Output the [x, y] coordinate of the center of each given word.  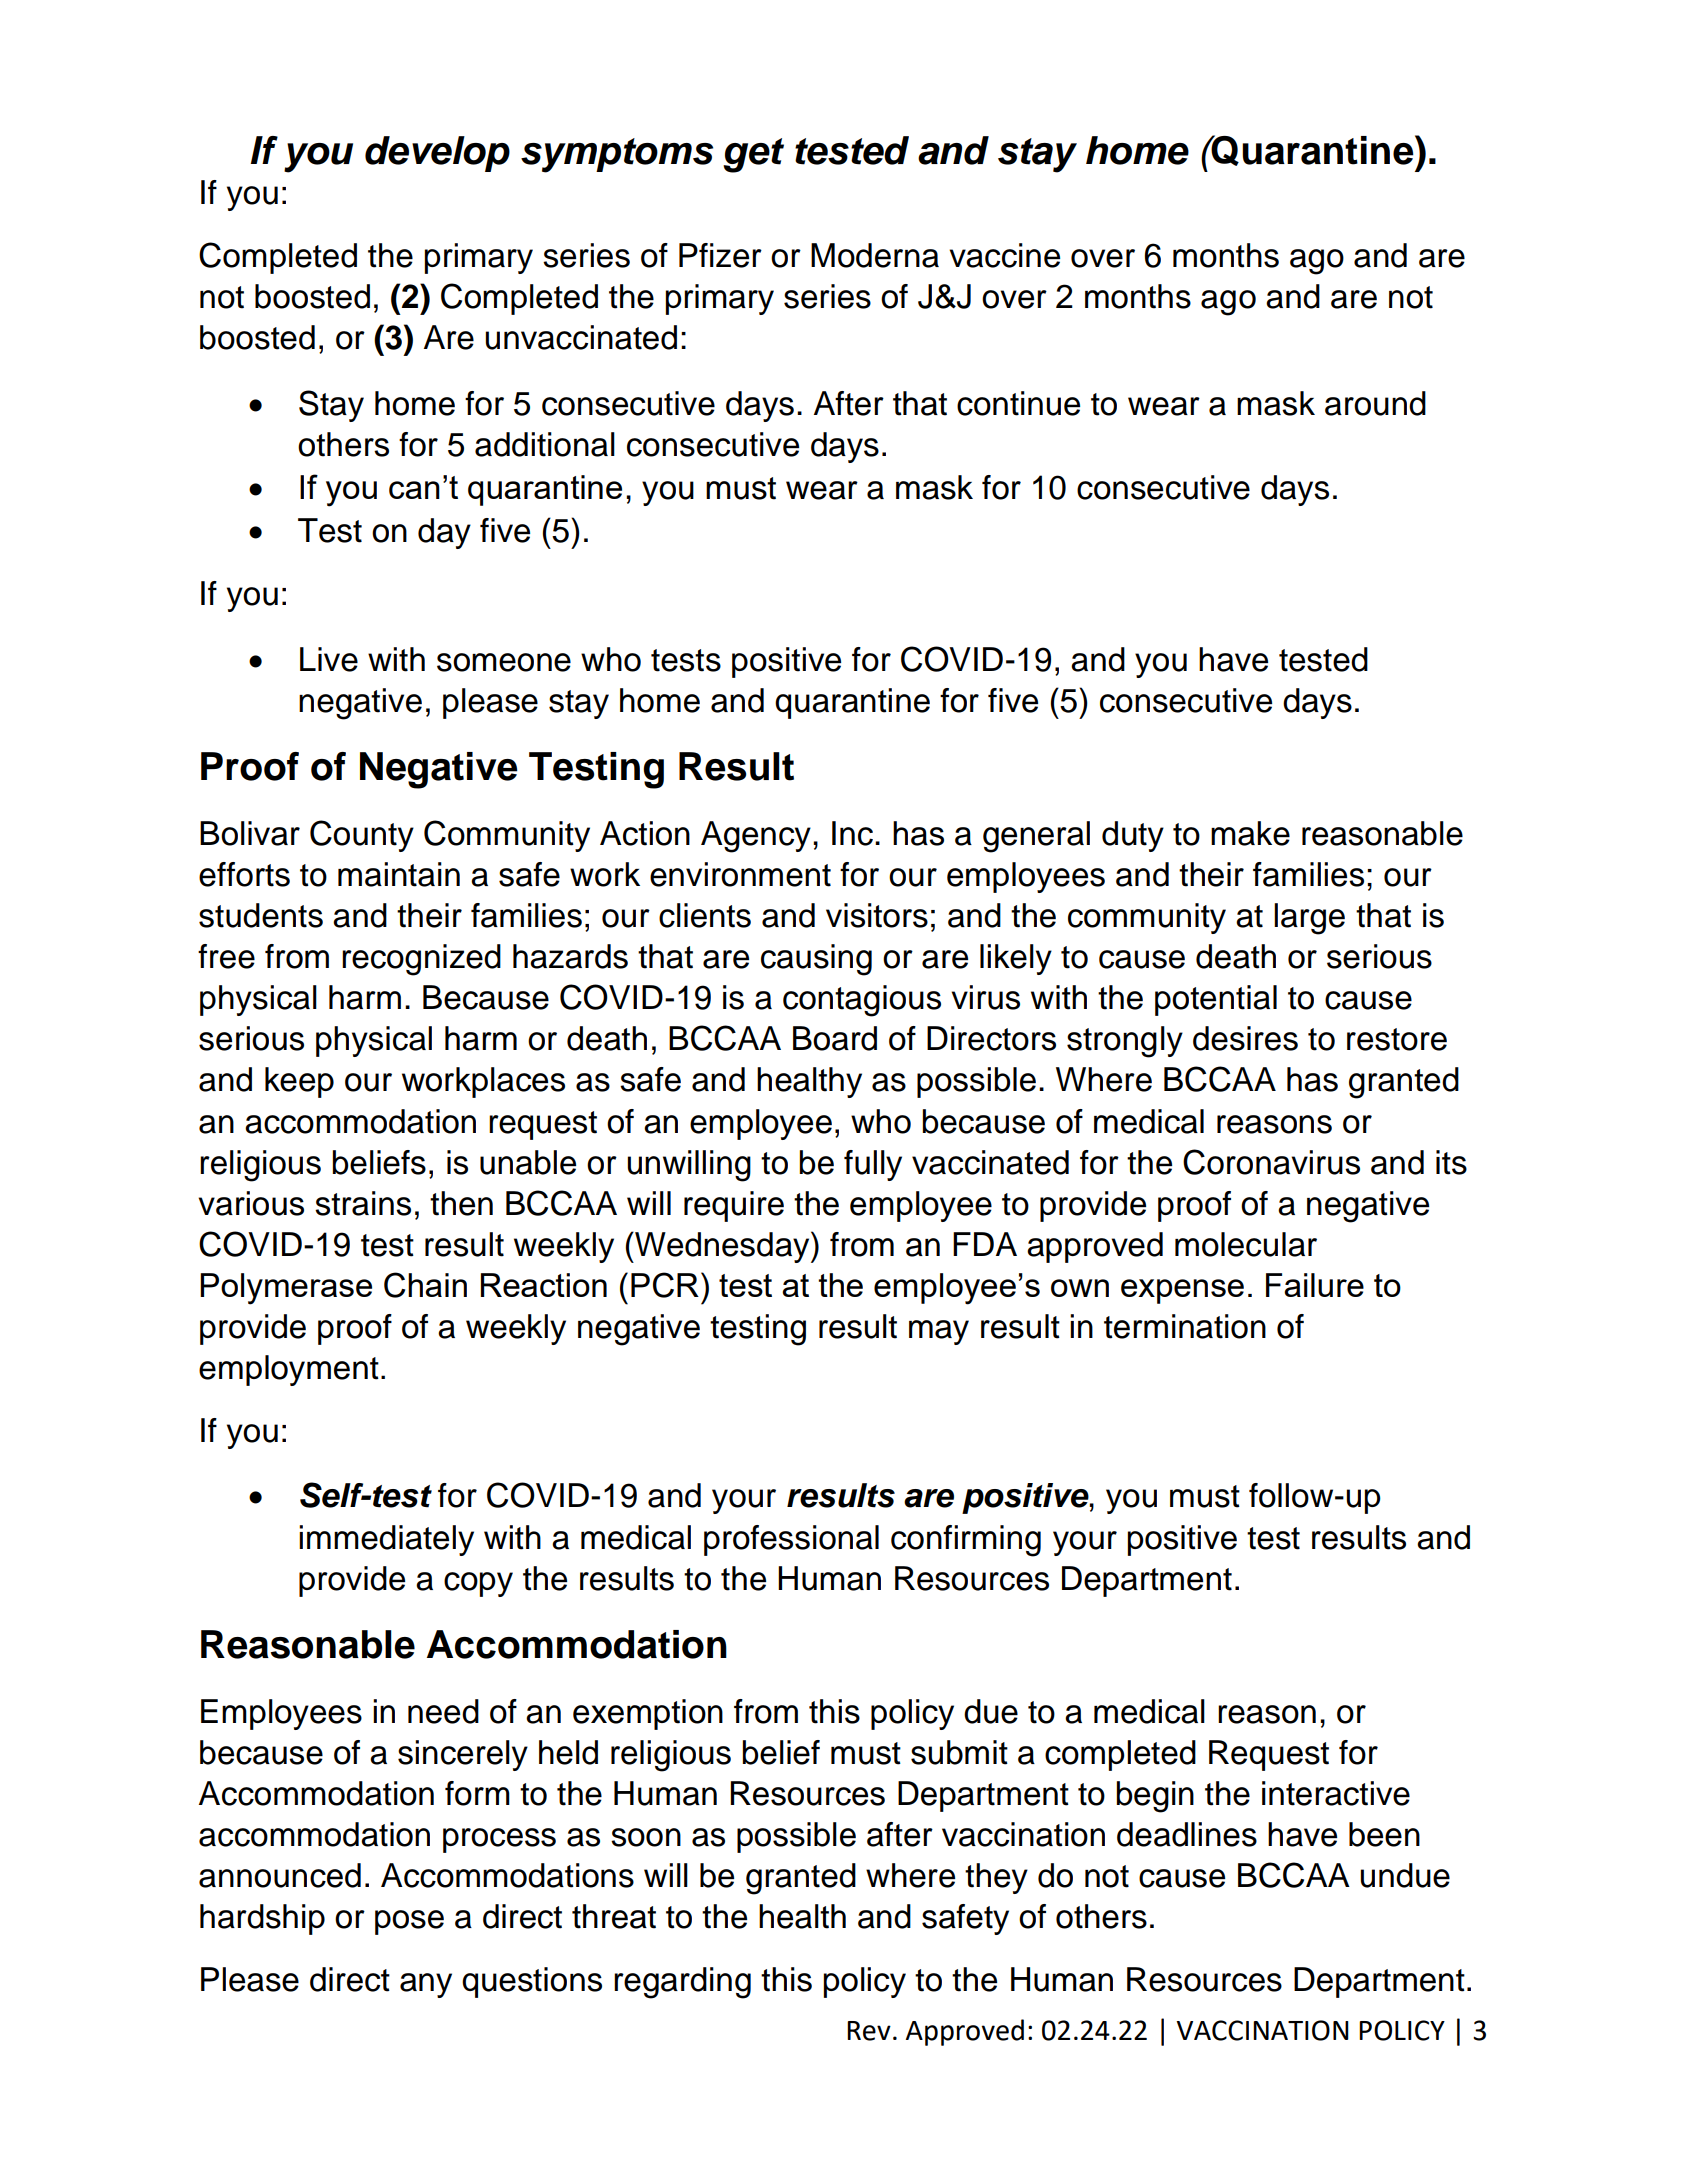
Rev [869, 2031]
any [426, 1985]
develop [437, 154]
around [1375, 403]
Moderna [875, 255]
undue [1405, 1875]
